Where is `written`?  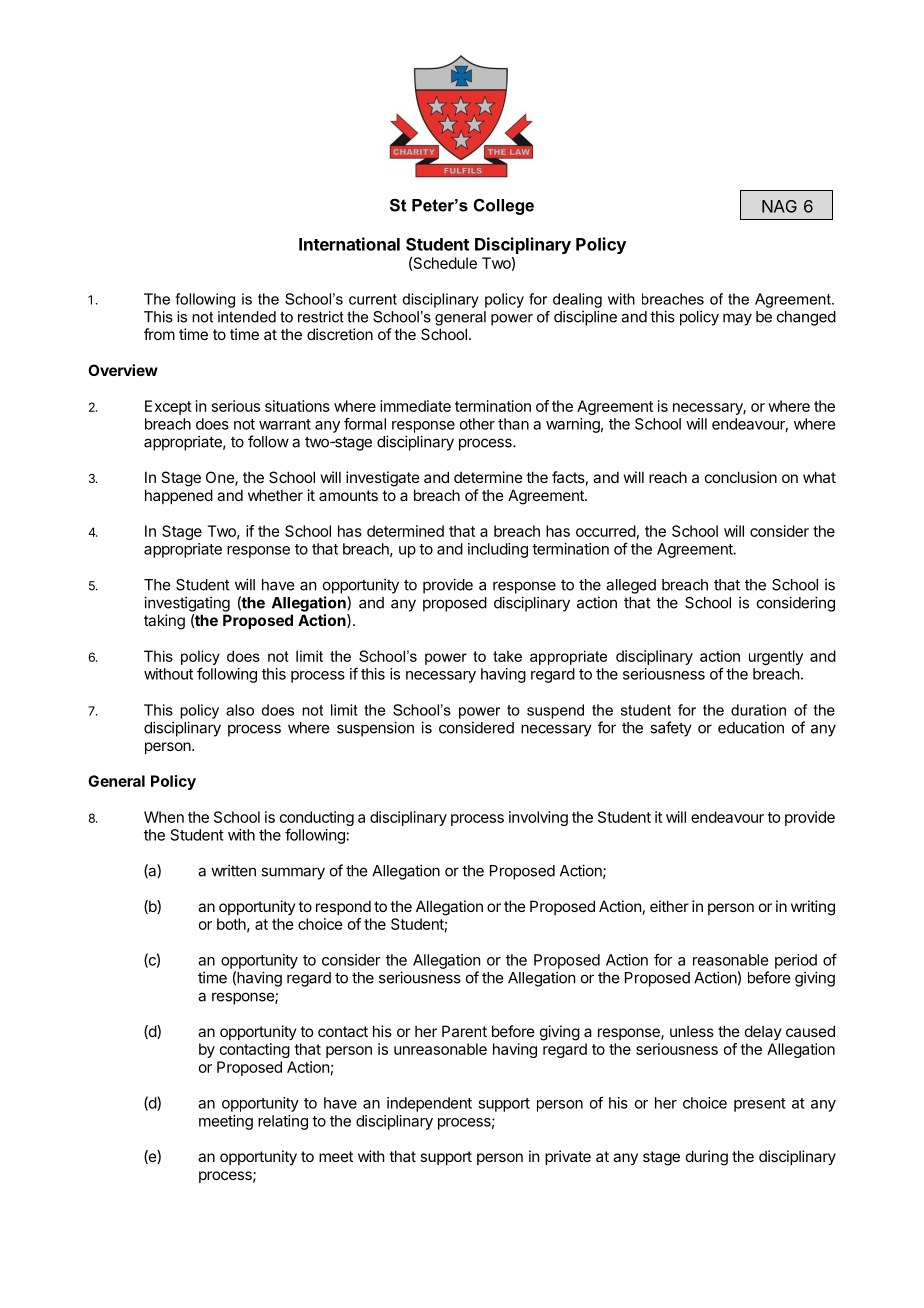
written is located at coordinates (233, 870).
